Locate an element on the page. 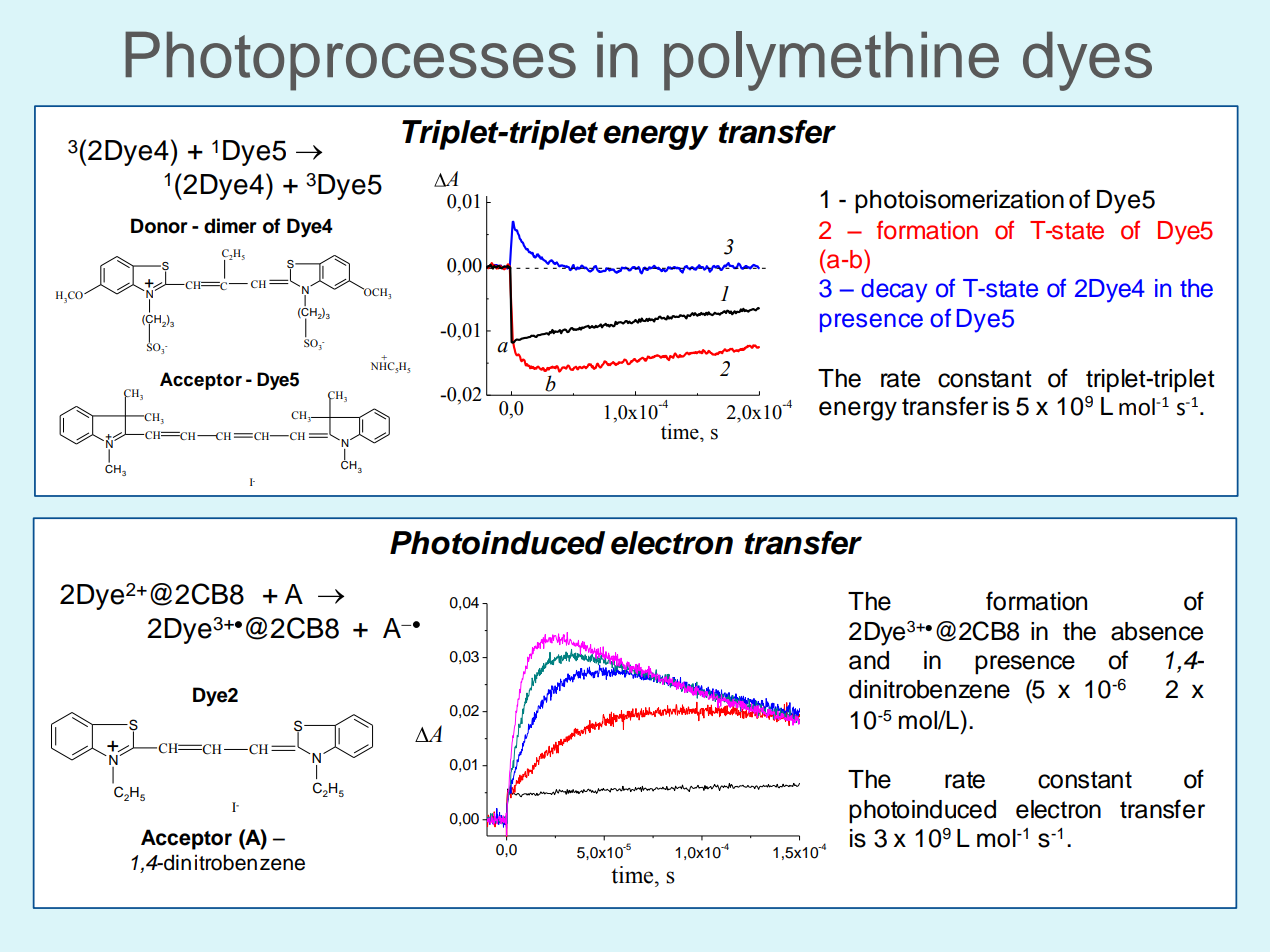  dyes is located at coordinates (1087, 61).
